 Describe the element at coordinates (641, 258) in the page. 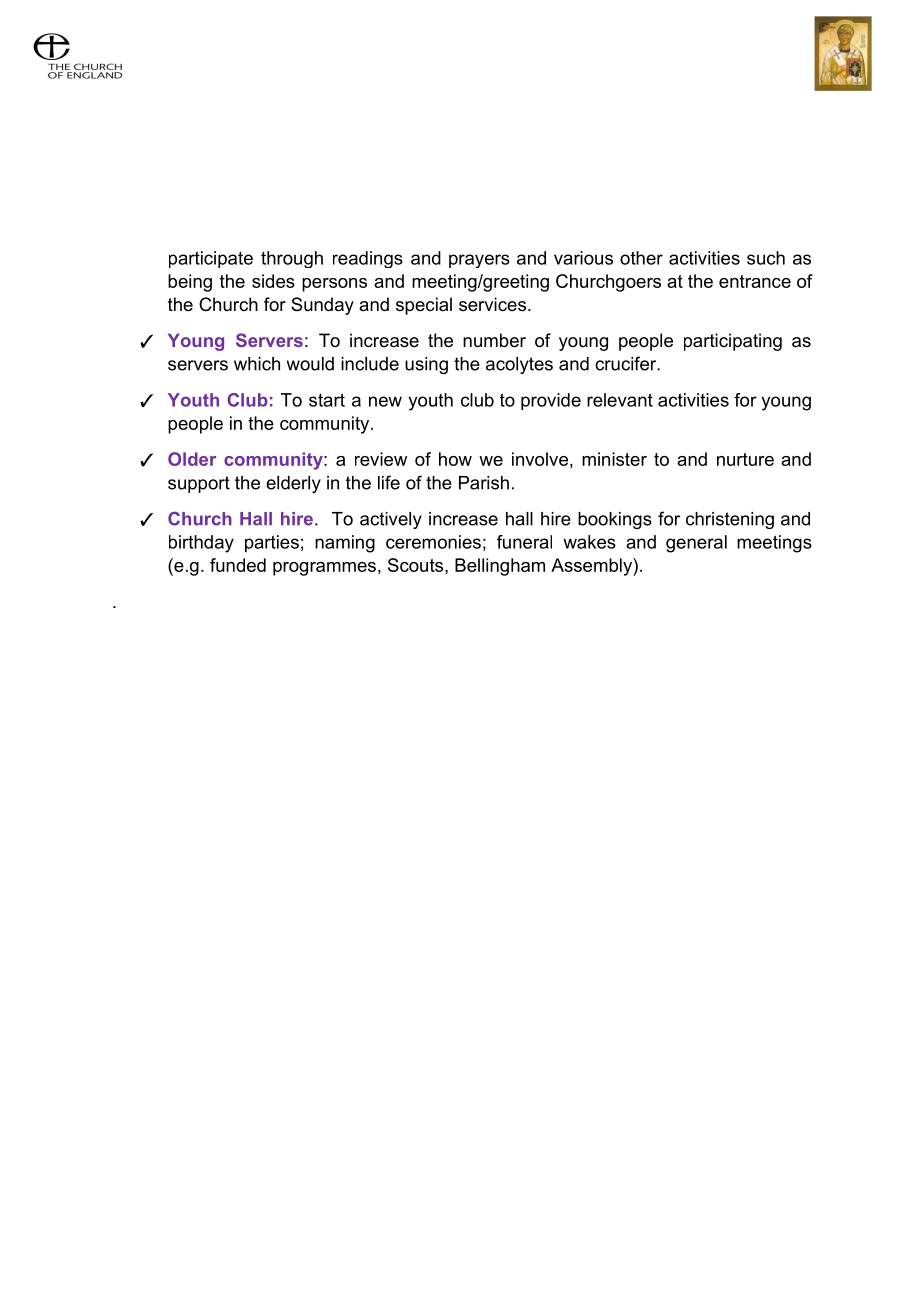

I see `other` at that location.
